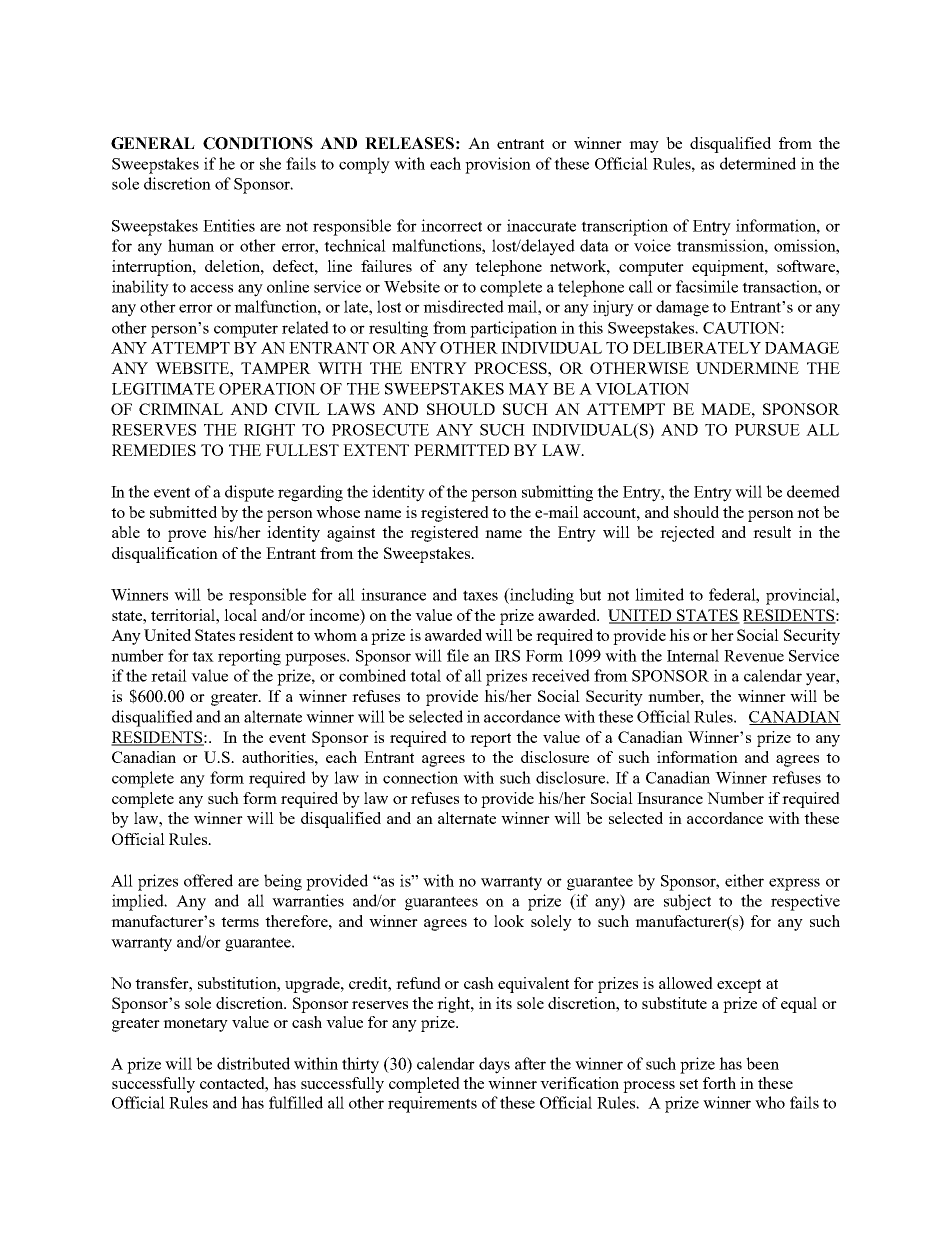  I want to click on dispute, so click(249, 493).
